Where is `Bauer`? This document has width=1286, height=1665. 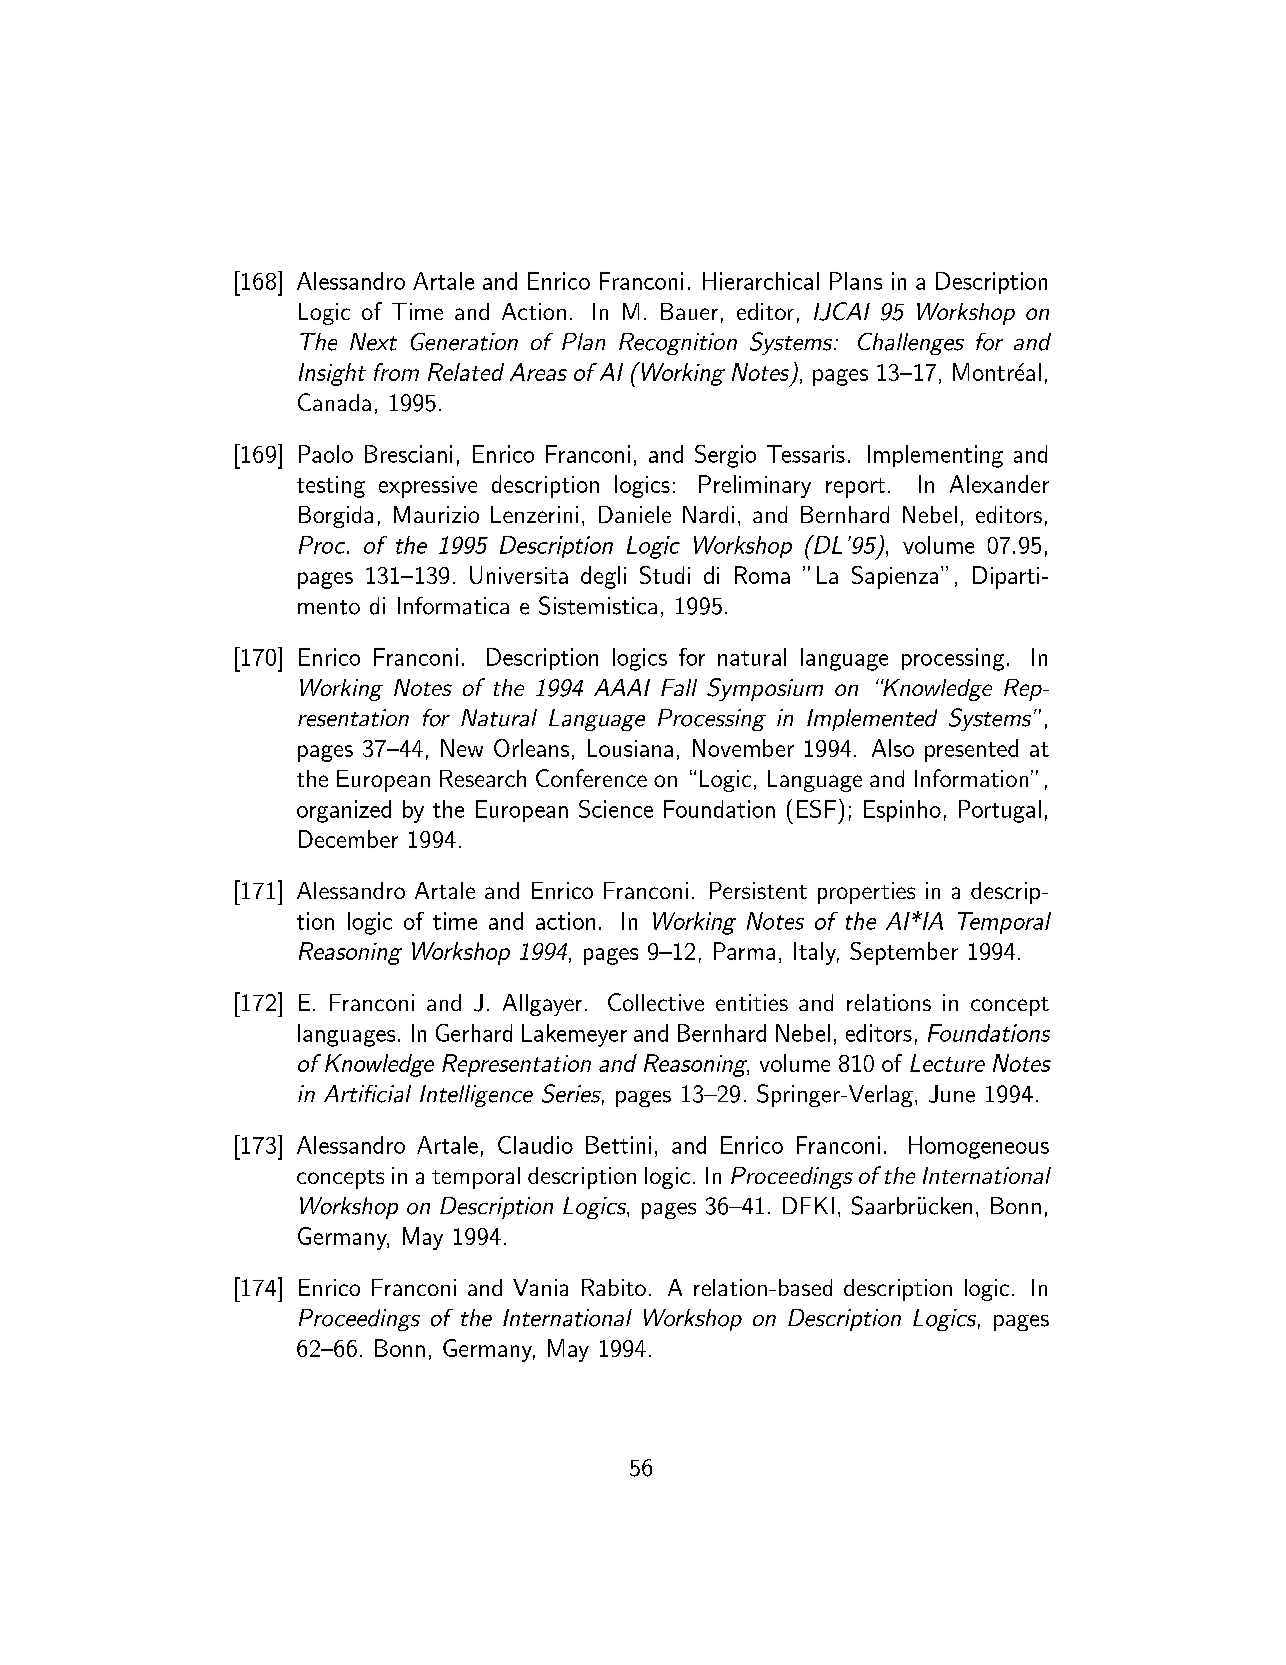 Bauer is located at coordinates (689, 311).
